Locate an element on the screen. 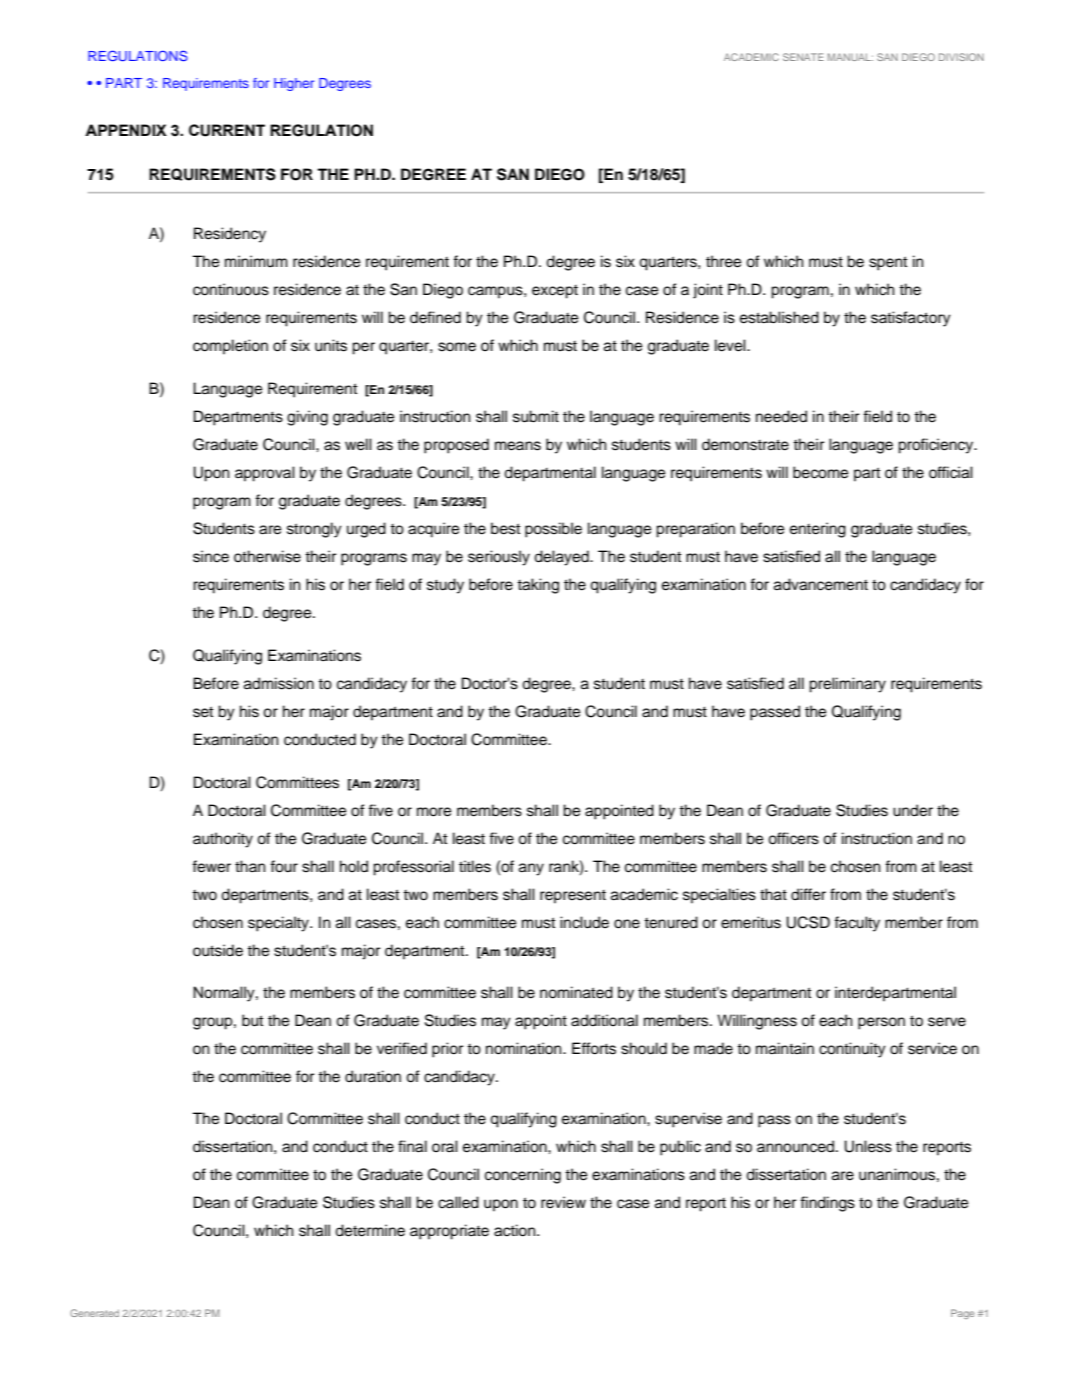  action is located at coordinates (516, 1230).
